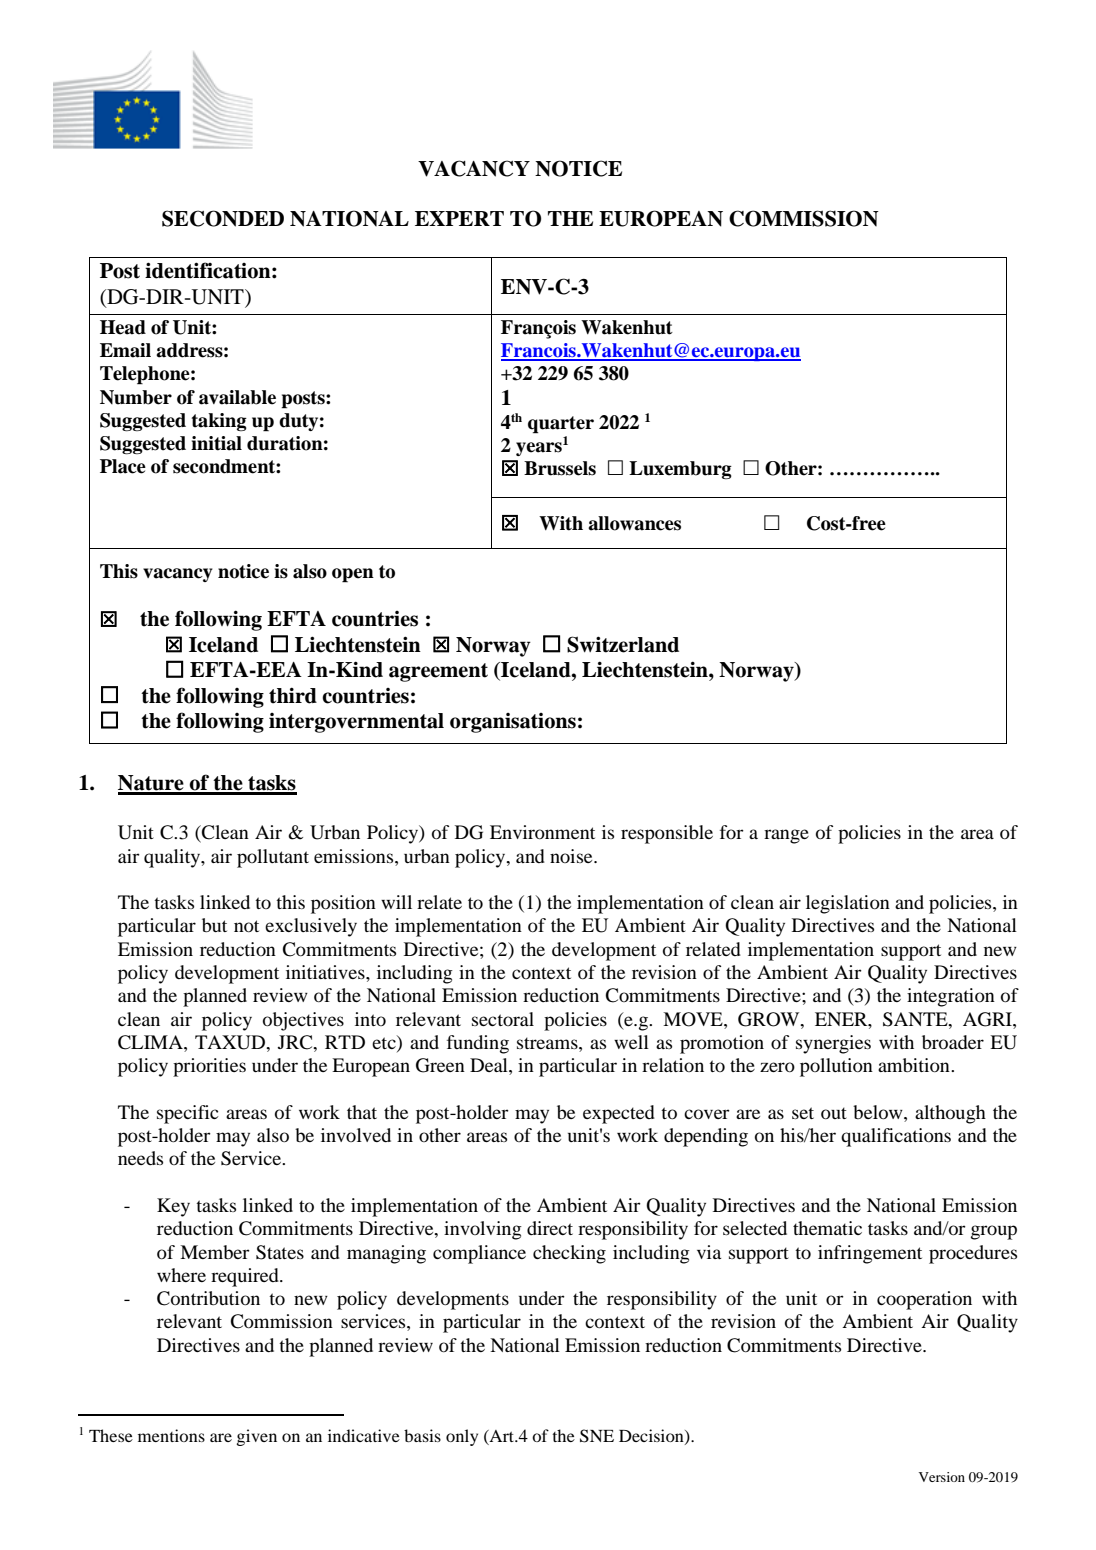  What do you see at coordinates (188, 1114) in the image?
I see `specific` at bounding box center [188, 1114].
